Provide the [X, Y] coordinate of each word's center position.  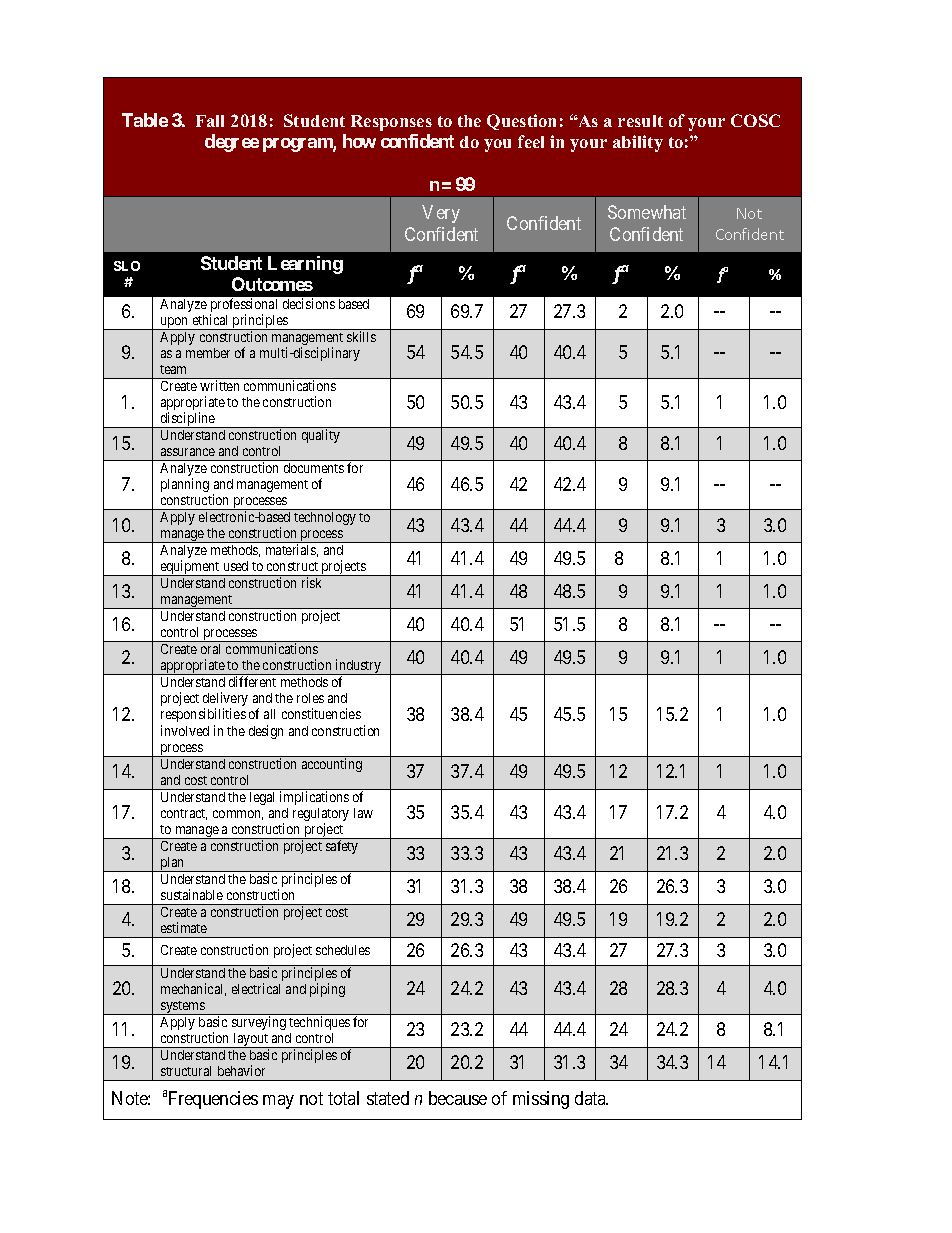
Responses [391, 123]
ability [638, 143]
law [363, 813]
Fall [210, 121]
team [173, 369]
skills [361, 336]
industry [358, 667]
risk [311, 582]
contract [184, 814]
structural [186, 1071]
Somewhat [647, 212]
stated [388, 1098]
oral [210, 649]
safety [342, 847]
